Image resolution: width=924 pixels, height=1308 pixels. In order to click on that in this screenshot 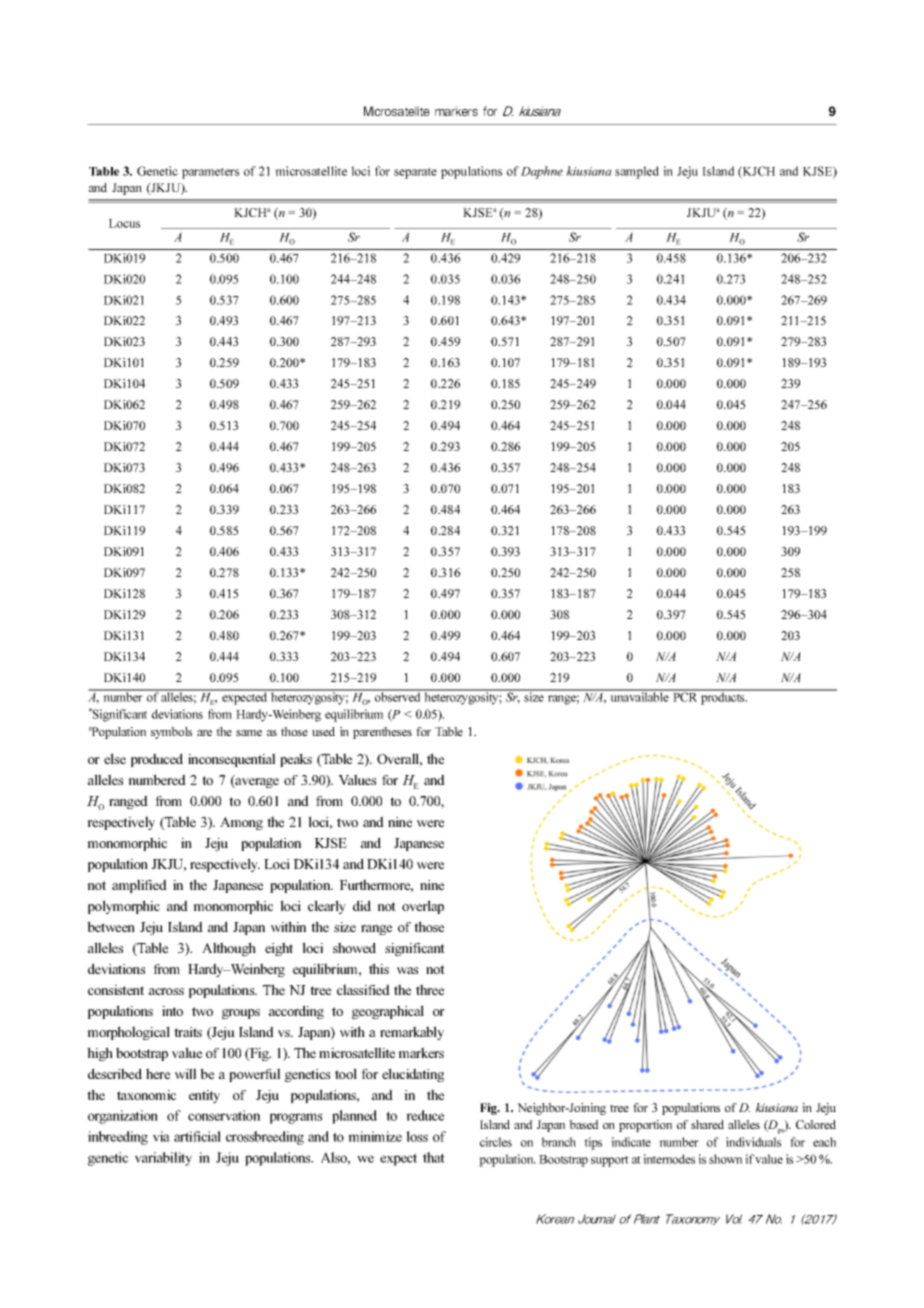, I will do `click(434, 1157)`.
